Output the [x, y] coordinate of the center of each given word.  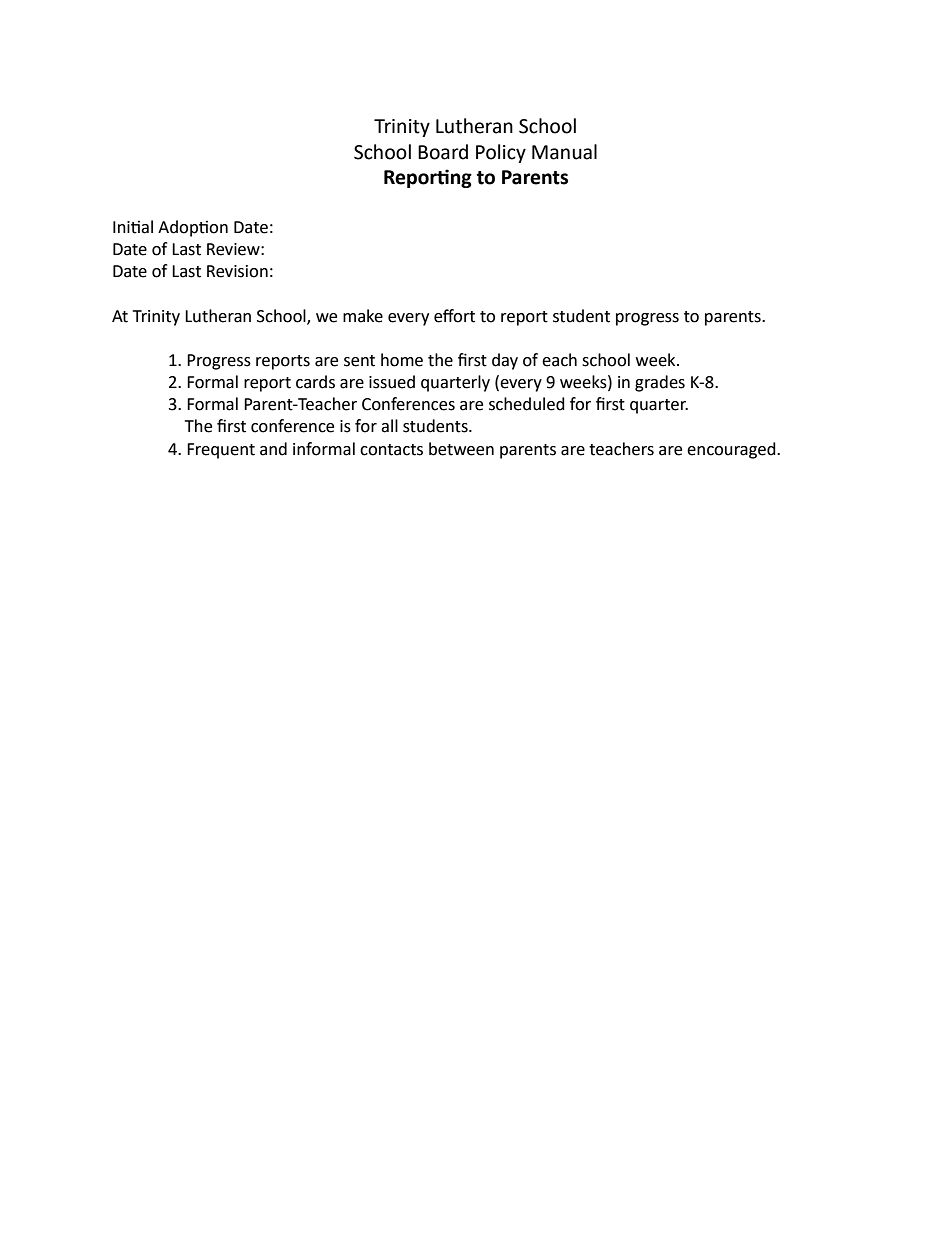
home [402, 360]
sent [359, 361]
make [363, 316]
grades [660, 383]
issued [392, 382]
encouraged [732, 450]
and [273, 449]
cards [315, 382]
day [505, 361]
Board [443, 152]
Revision [237, 271]
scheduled [527, 404]
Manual [564, 152]
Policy [501, 153]
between [461, 449]
